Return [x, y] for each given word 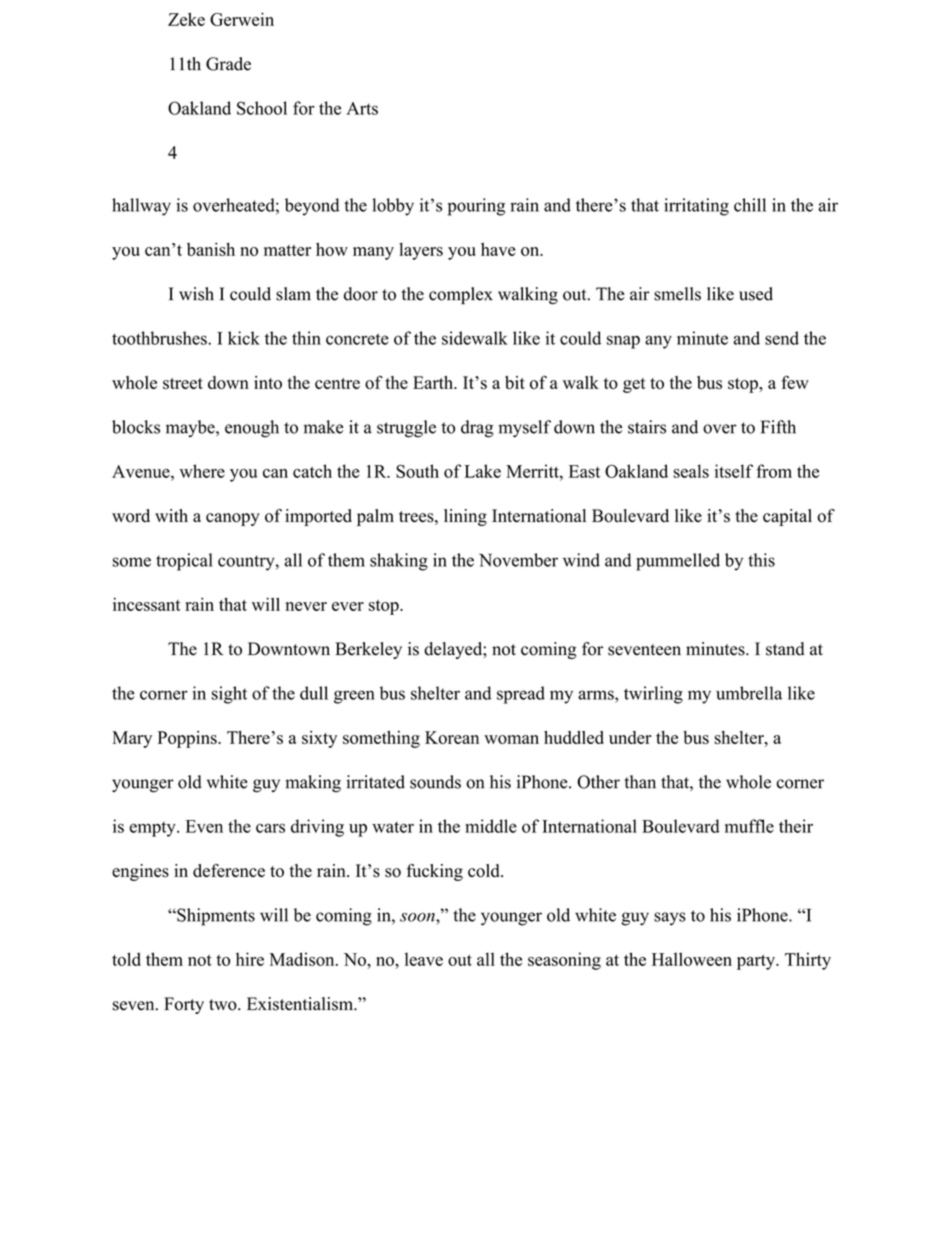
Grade [228, 64]
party [757, 962]
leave [424, 959]
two [224, 1005]
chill [750, 205]
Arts [362, 108]
